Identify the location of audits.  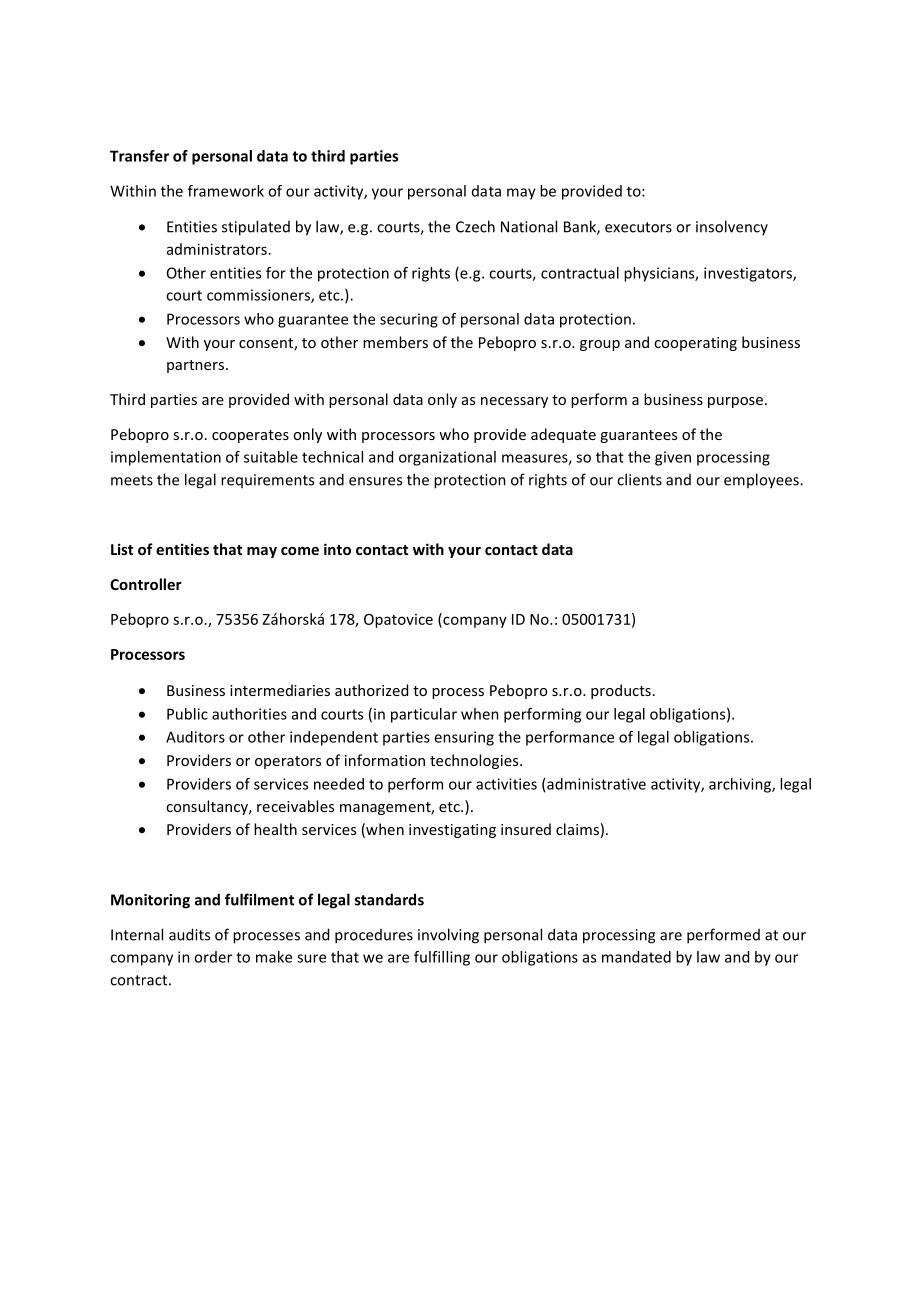
(189, 934).
